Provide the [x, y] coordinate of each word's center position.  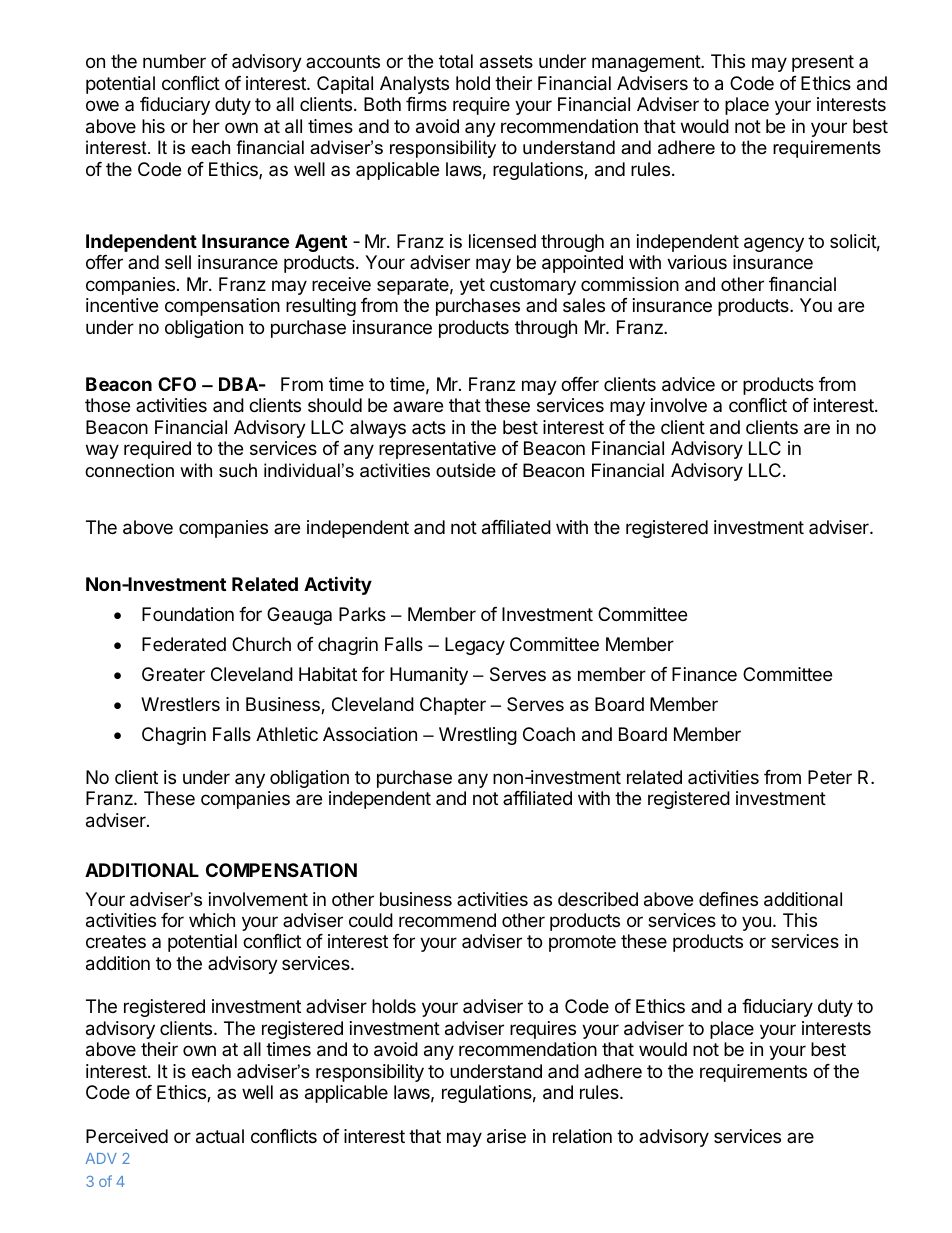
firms [426, 104]
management [647, 63]
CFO [177, 384]
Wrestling [478, 736]
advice [688, 384]
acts [429, 427]
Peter [830, 777]
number [174, 61]
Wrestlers [180, 704]
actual [220, 1136]
